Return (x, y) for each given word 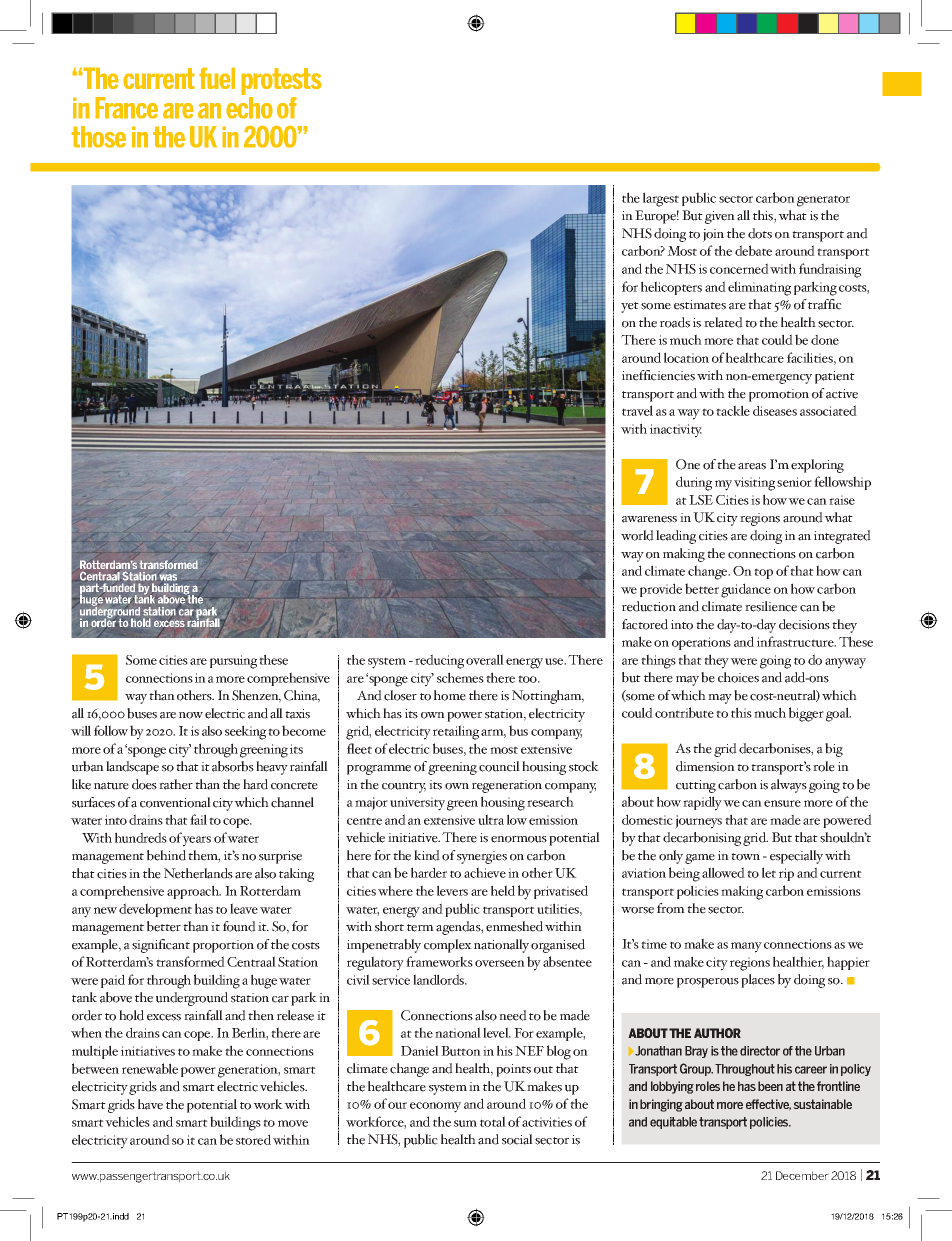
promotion (779, 395)
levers (452, 890)
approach (194, 892)
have (150, 1104)
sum (465, 1123)
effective (768, 1105)
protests (281, 83)
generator (823, 201)
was (168, 577)
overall (485, 659)
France (126, 108)
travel (637, 410)
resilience (771, 606)
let (769, 872)
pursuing (233, 662)
